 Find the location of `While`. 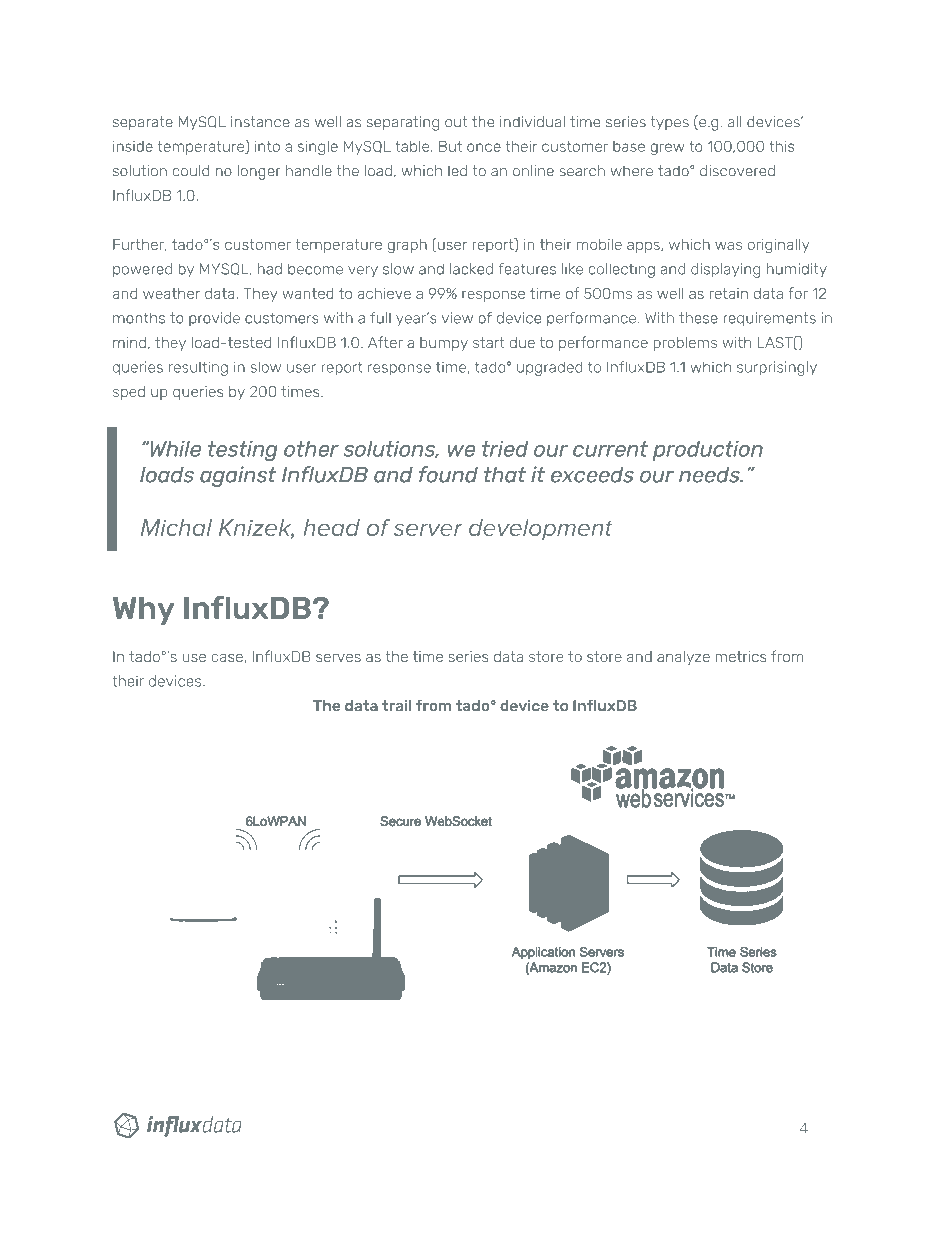

While is located at coordinates (176, 449).
